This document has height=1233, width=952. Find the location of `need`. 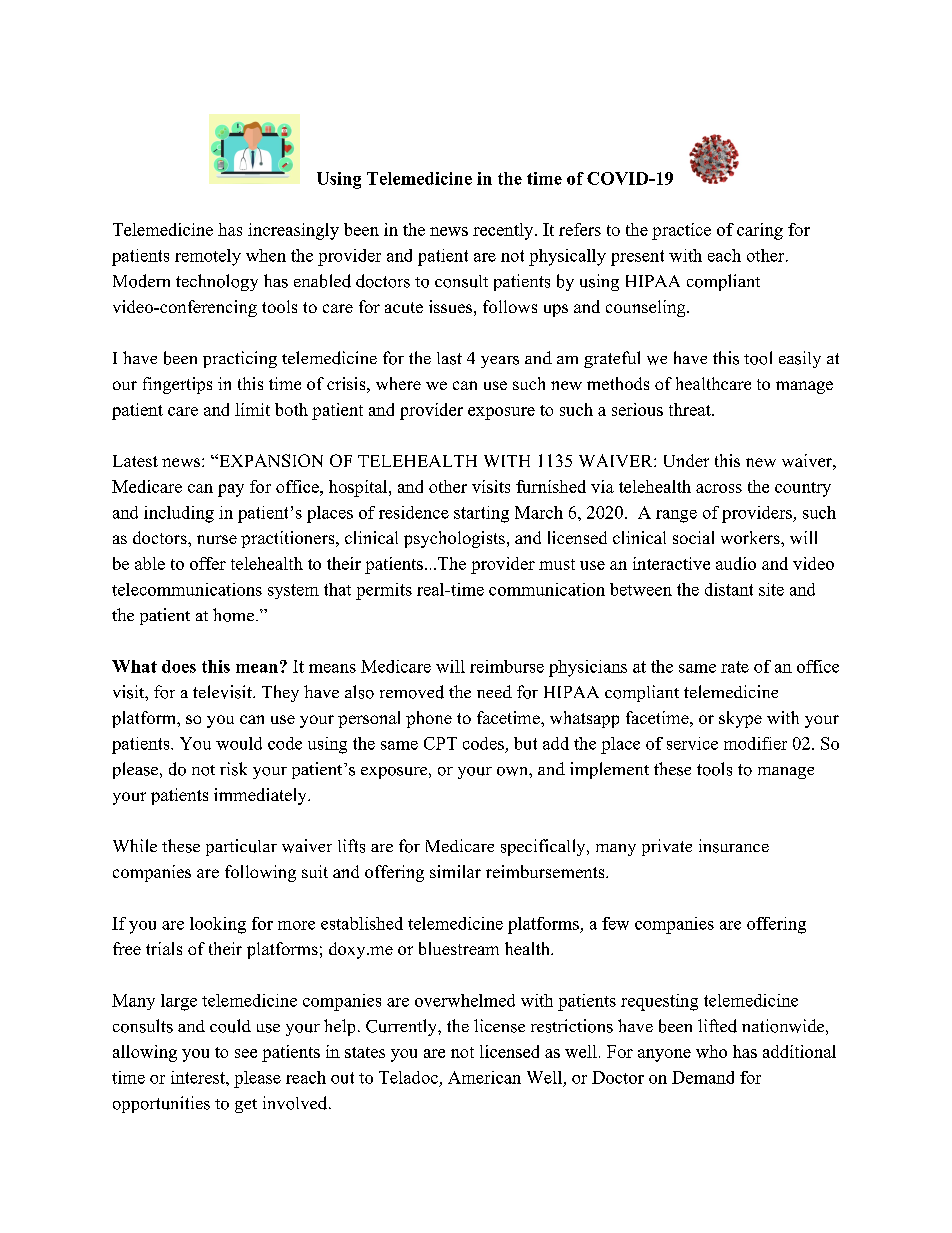

need is located at coordinates (494, 691).
